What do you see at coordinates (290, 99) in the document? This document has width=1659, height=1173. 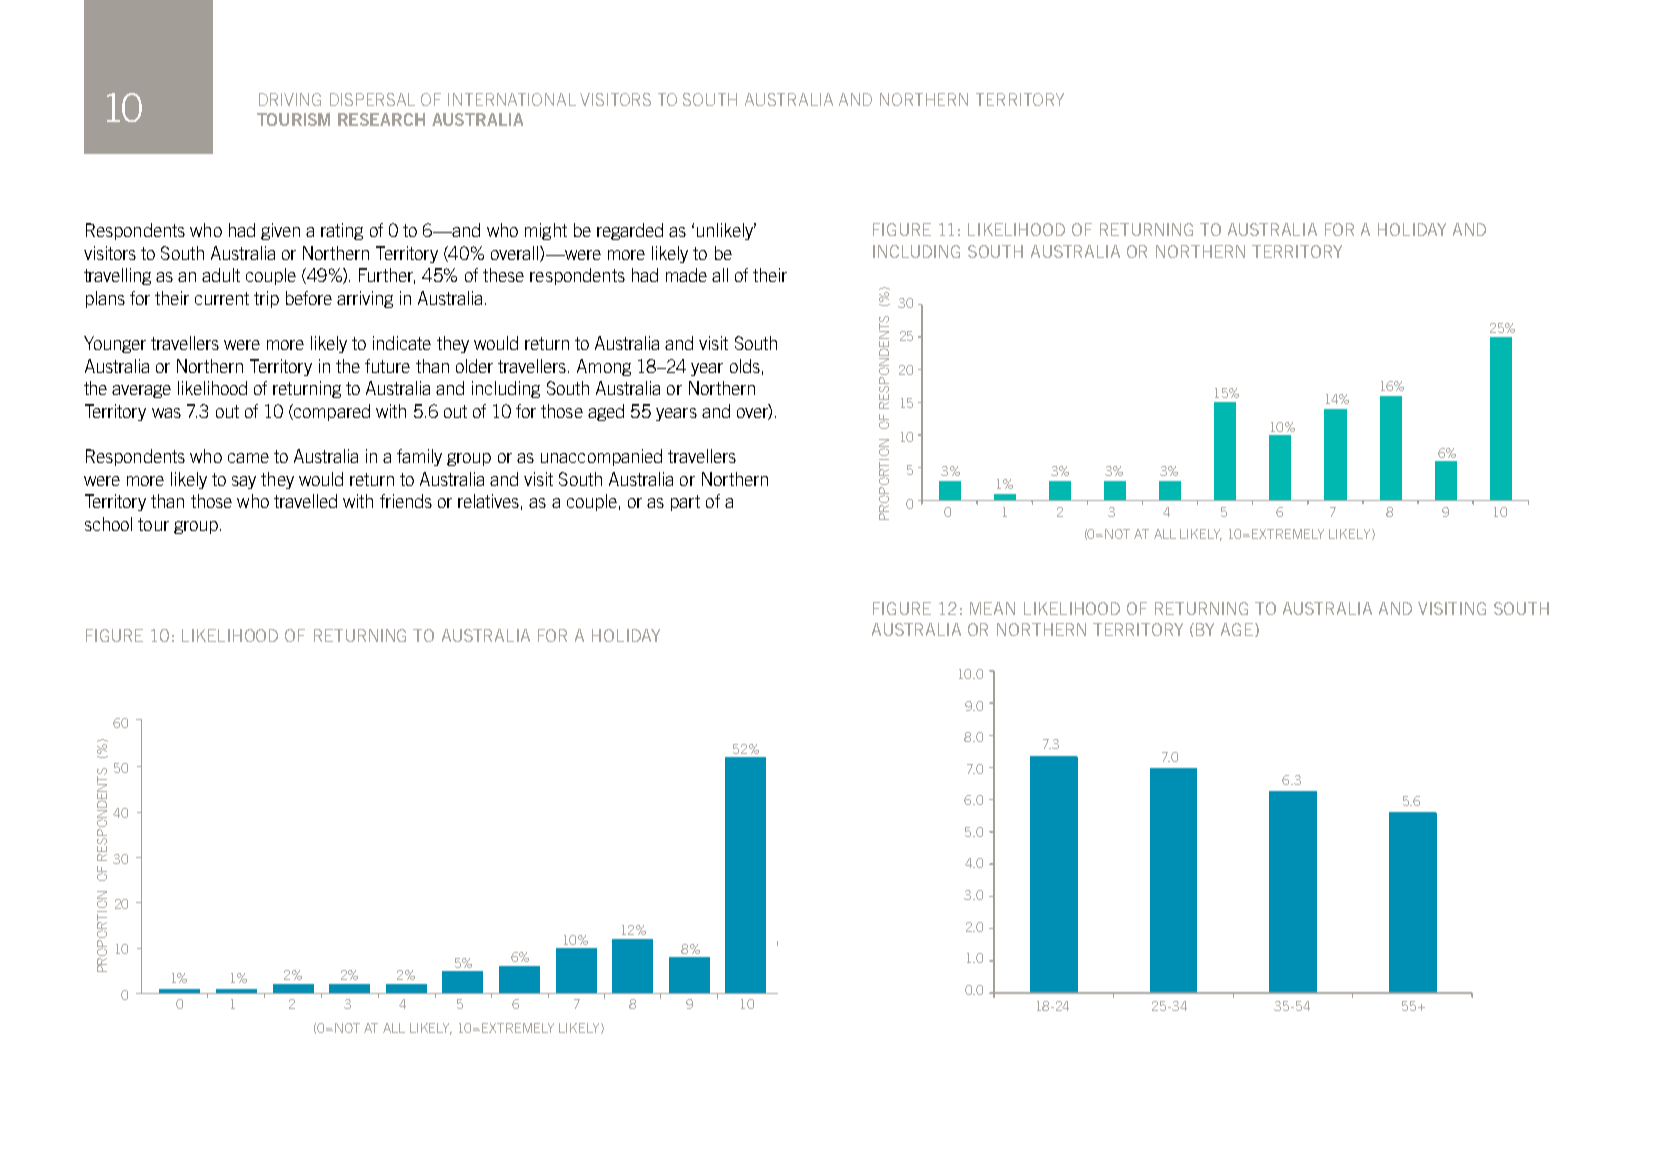 I see `DRIVING` at bounding box center [290, 99].
